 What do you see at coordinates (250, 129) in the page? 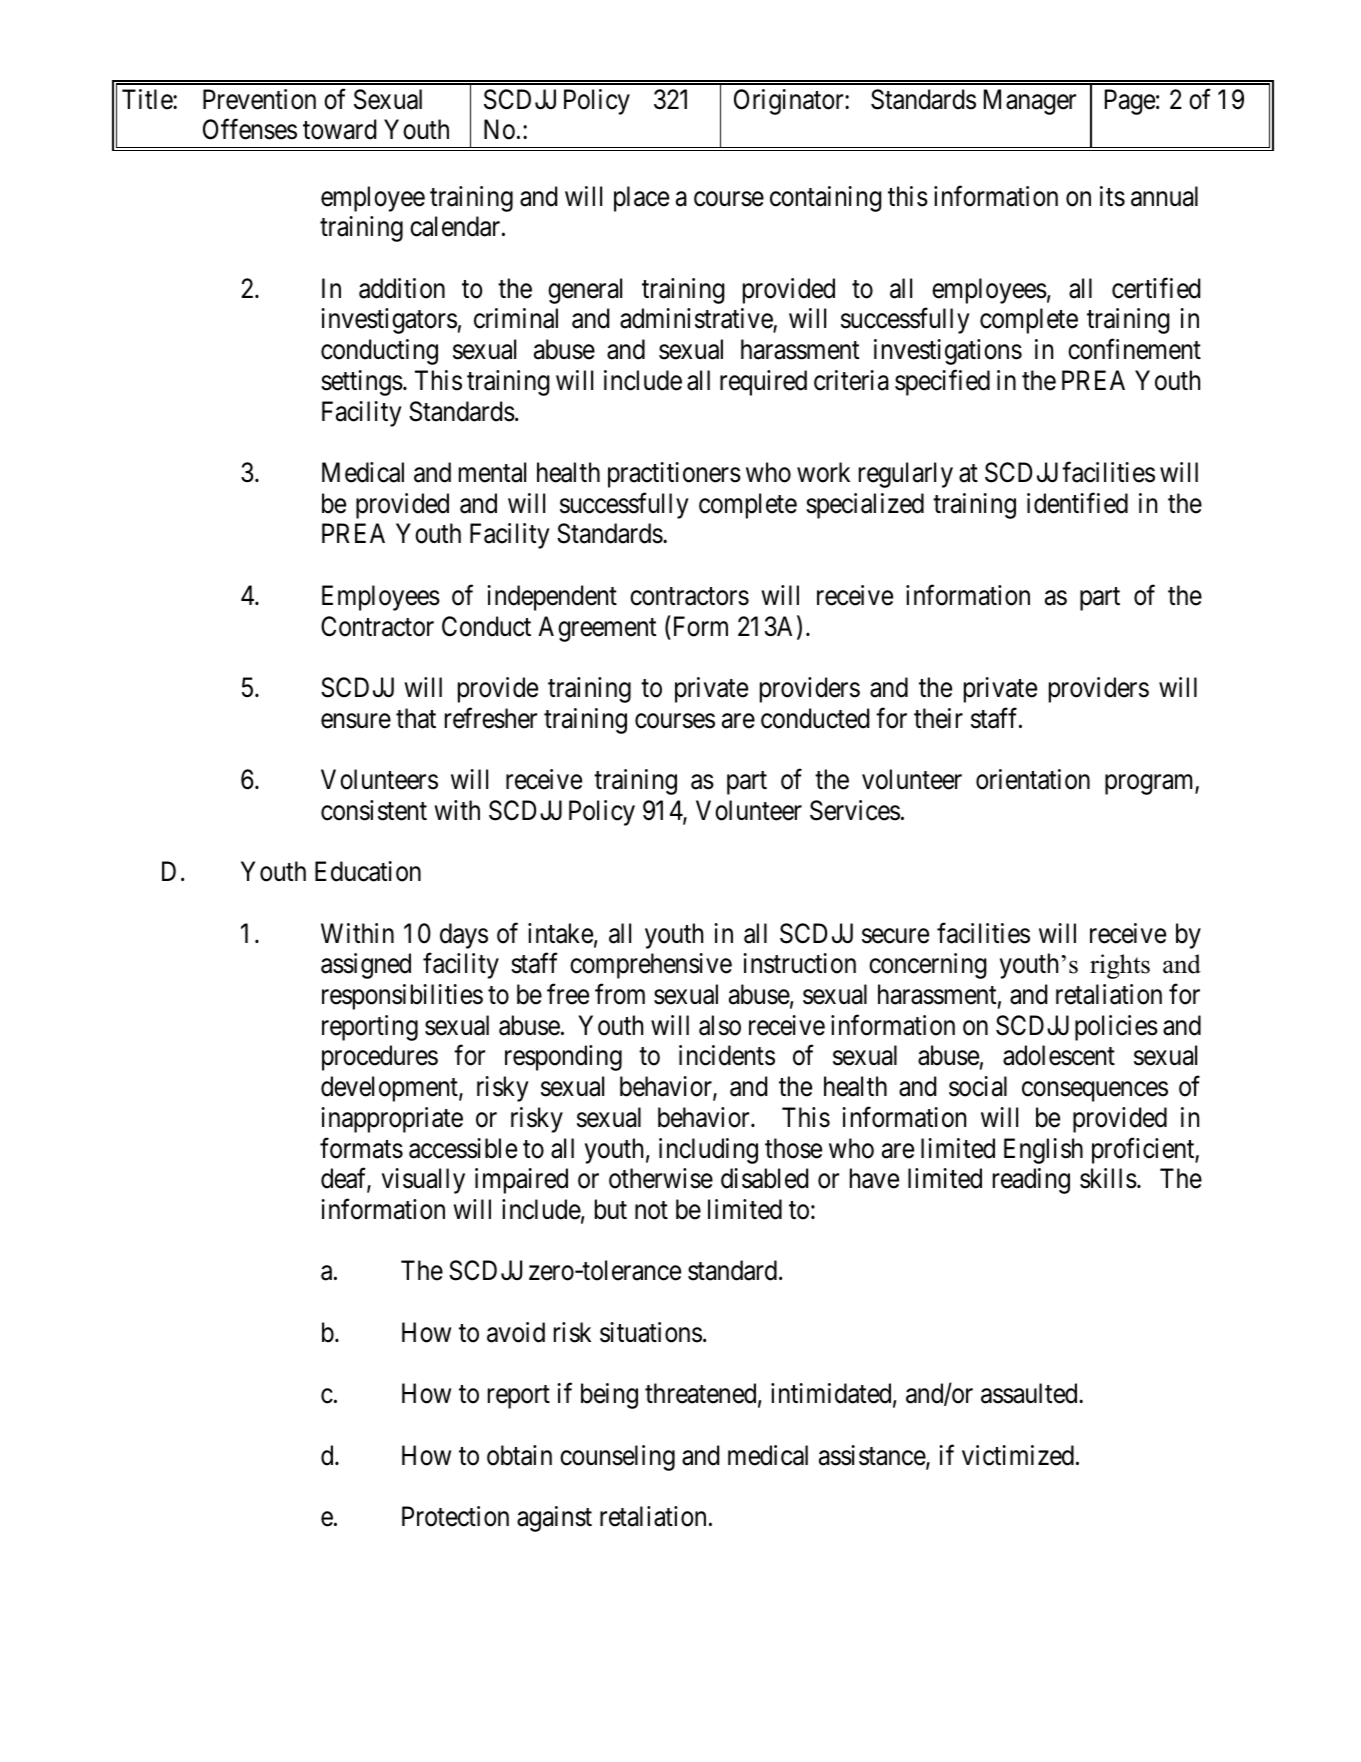
I see `Offenses` at bounding box center [250, 129].
